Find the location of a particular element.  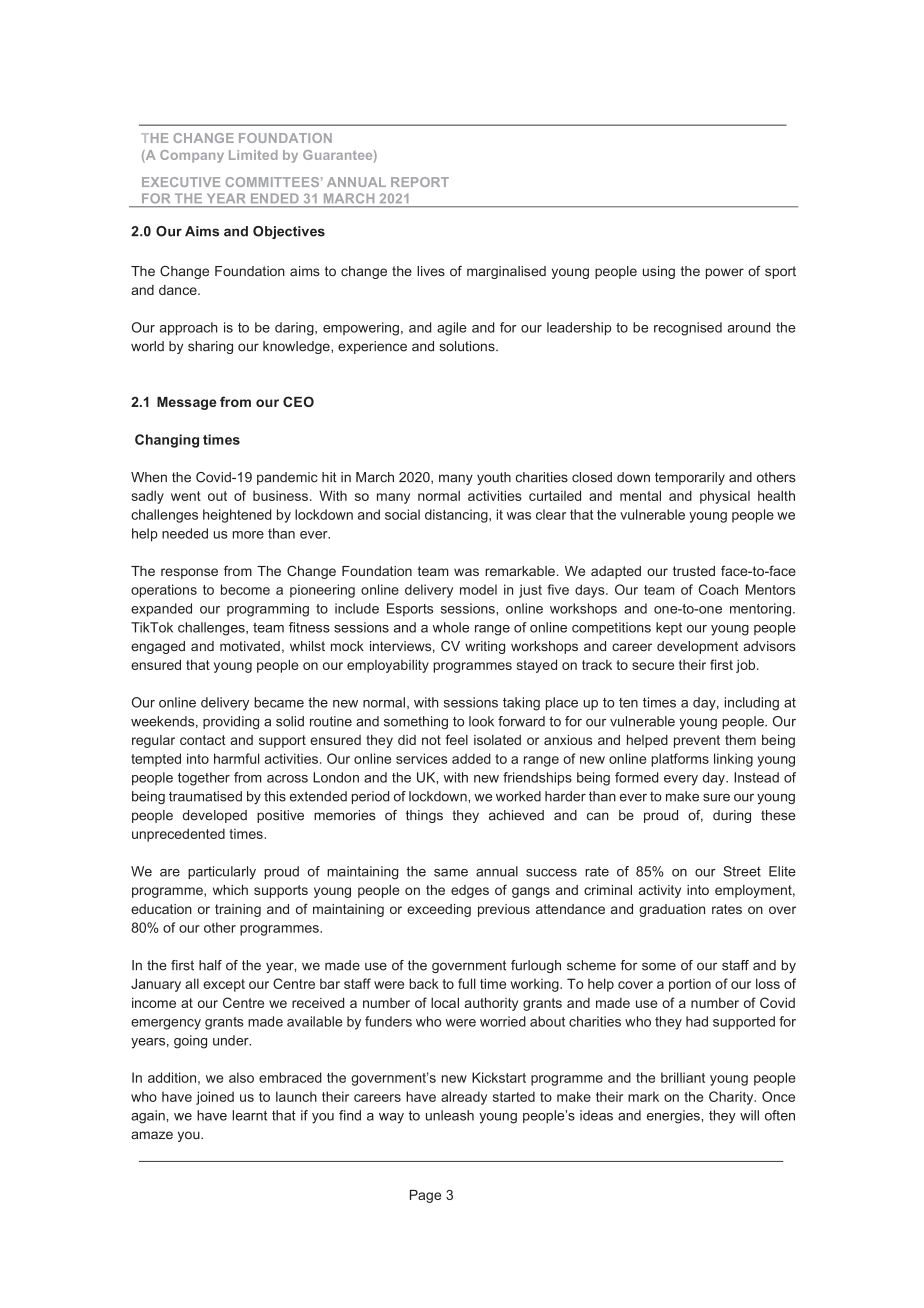

same is located at coordinates (451, 873).
